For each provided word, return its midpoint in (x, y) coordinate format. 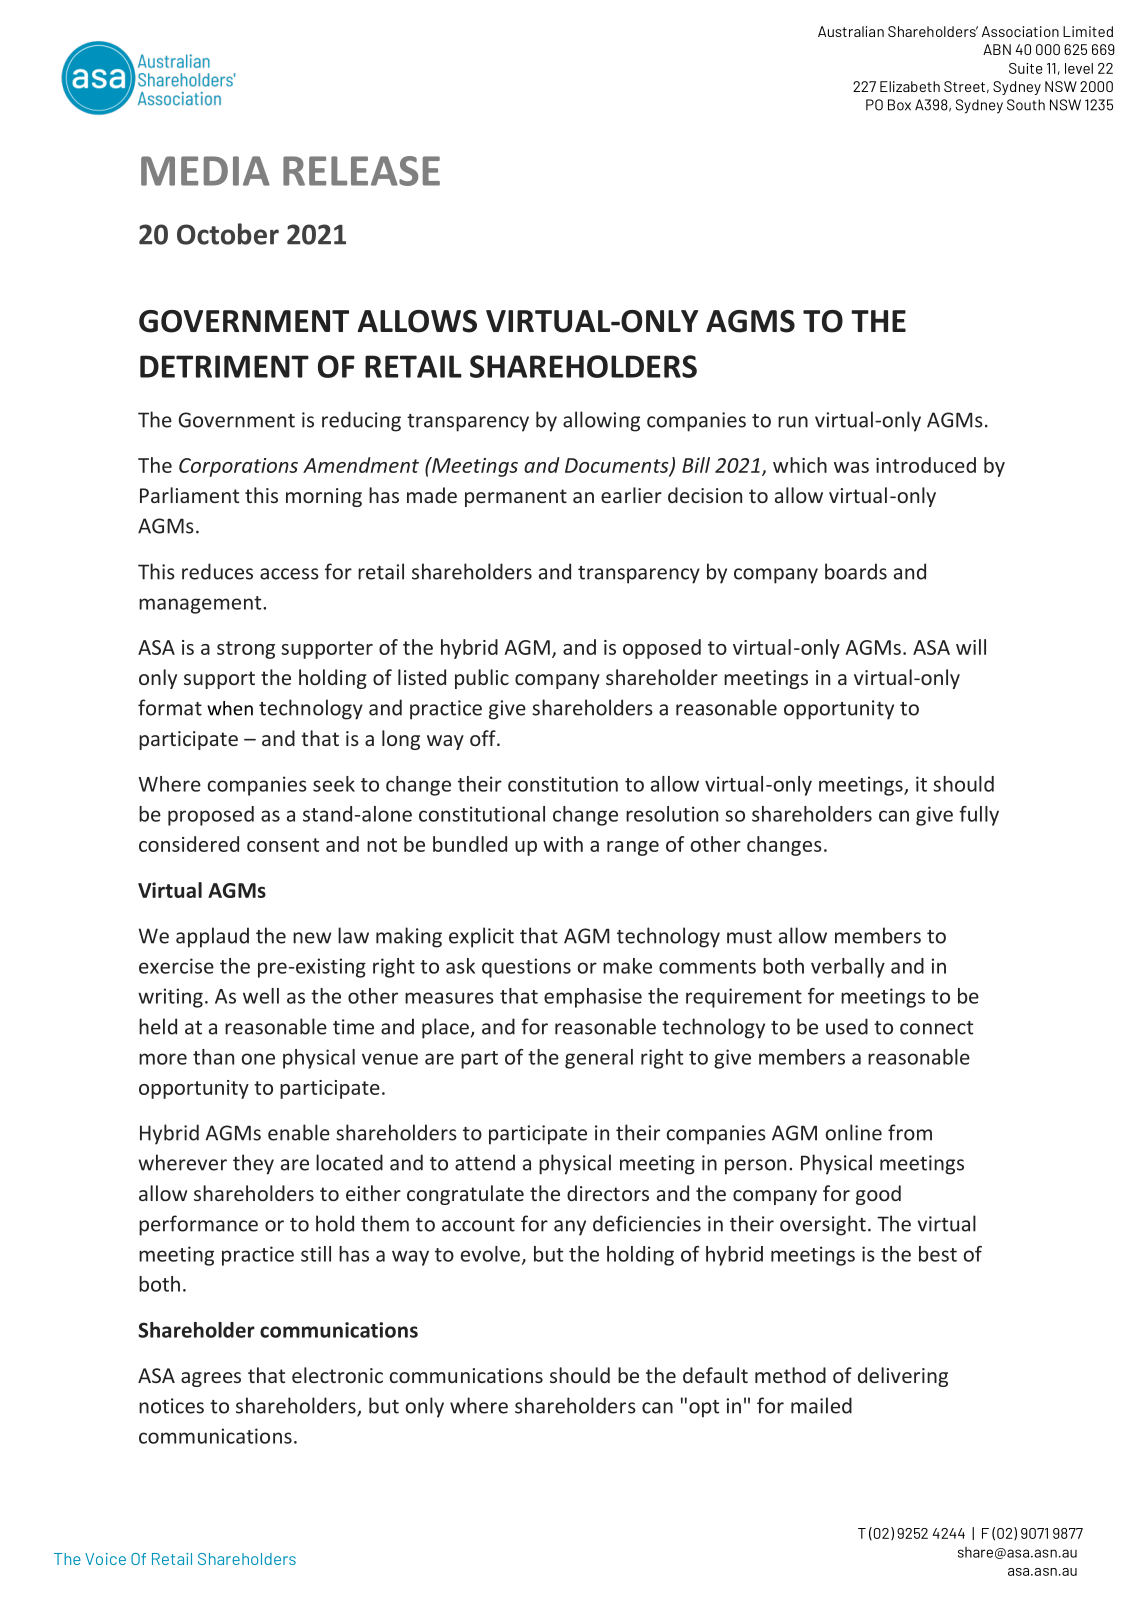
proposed (211, 816)
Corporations (238, 467)
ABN (997, 49)
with (563, 844)
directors (608, 1193)
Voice (105, 1559)
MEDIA (205, 171)
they (253, 1164)
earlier (631, 495)
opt (704, 1409)
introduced (926, 465)
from (910, 1132)
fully (979, 816)
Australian (851, 31)
